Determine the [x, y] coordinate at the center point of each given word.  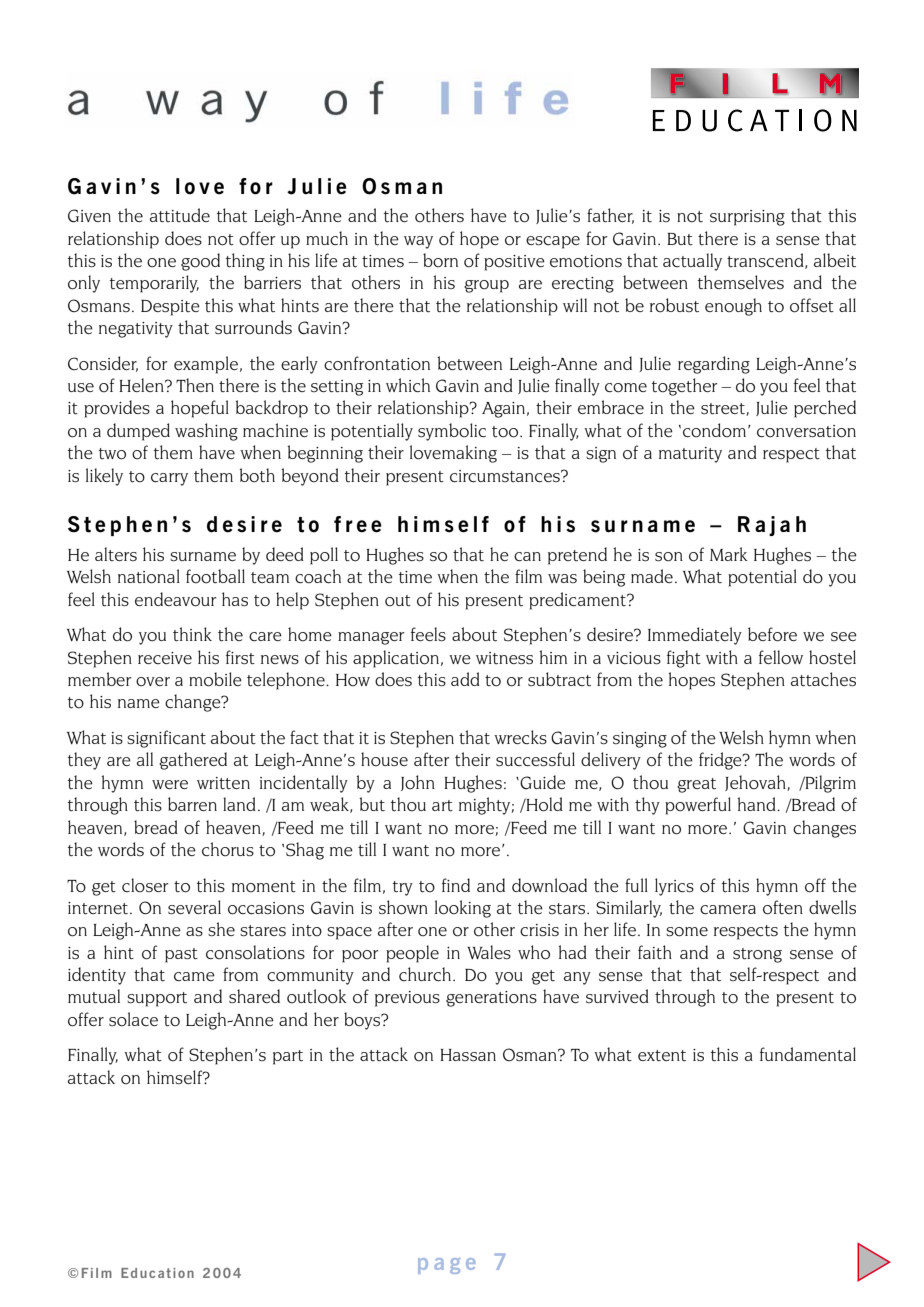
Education [157, 1273]
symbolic [452, 432]
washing [206, 432]
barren [192, 804]
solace [133, 1019]
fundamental [808, 1054]
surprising [747, 218]
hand [757, 804]
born [440, 260]
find [456, 885]
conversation [806, 431]
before [772, 634]
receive [165, 658]
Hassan [468, 1055]
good [200, 262]
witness [504, 658]
